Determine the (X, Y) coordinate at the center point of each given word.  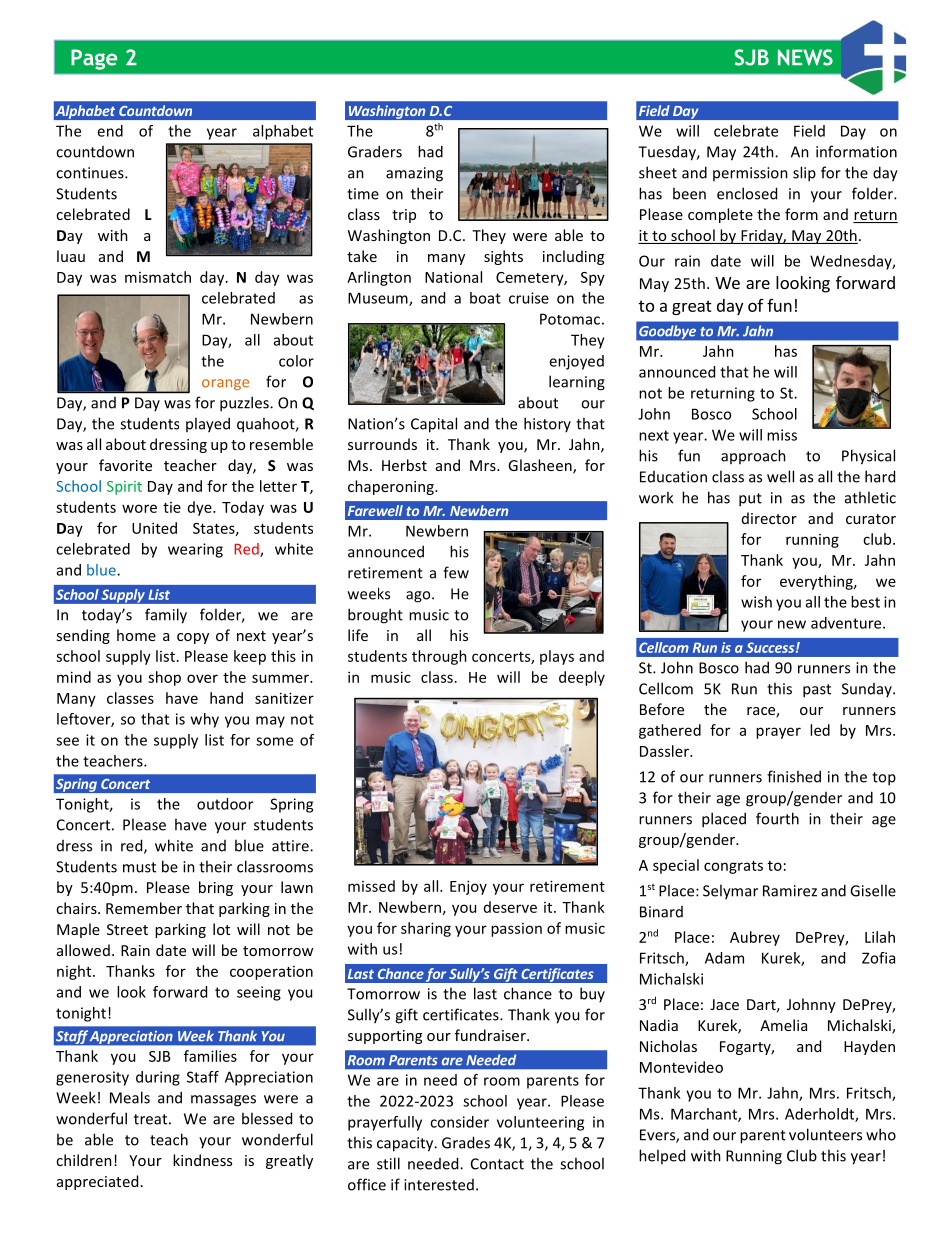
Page (94, 59)
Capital (434, 425)
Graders (375, 151)
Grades (466, 1142)
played (208, 425)
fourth (777, 818)
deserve (510, 907)
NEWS (805, 57)
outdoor (225, 804)
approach (753, 456)
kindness (202, 1160)
